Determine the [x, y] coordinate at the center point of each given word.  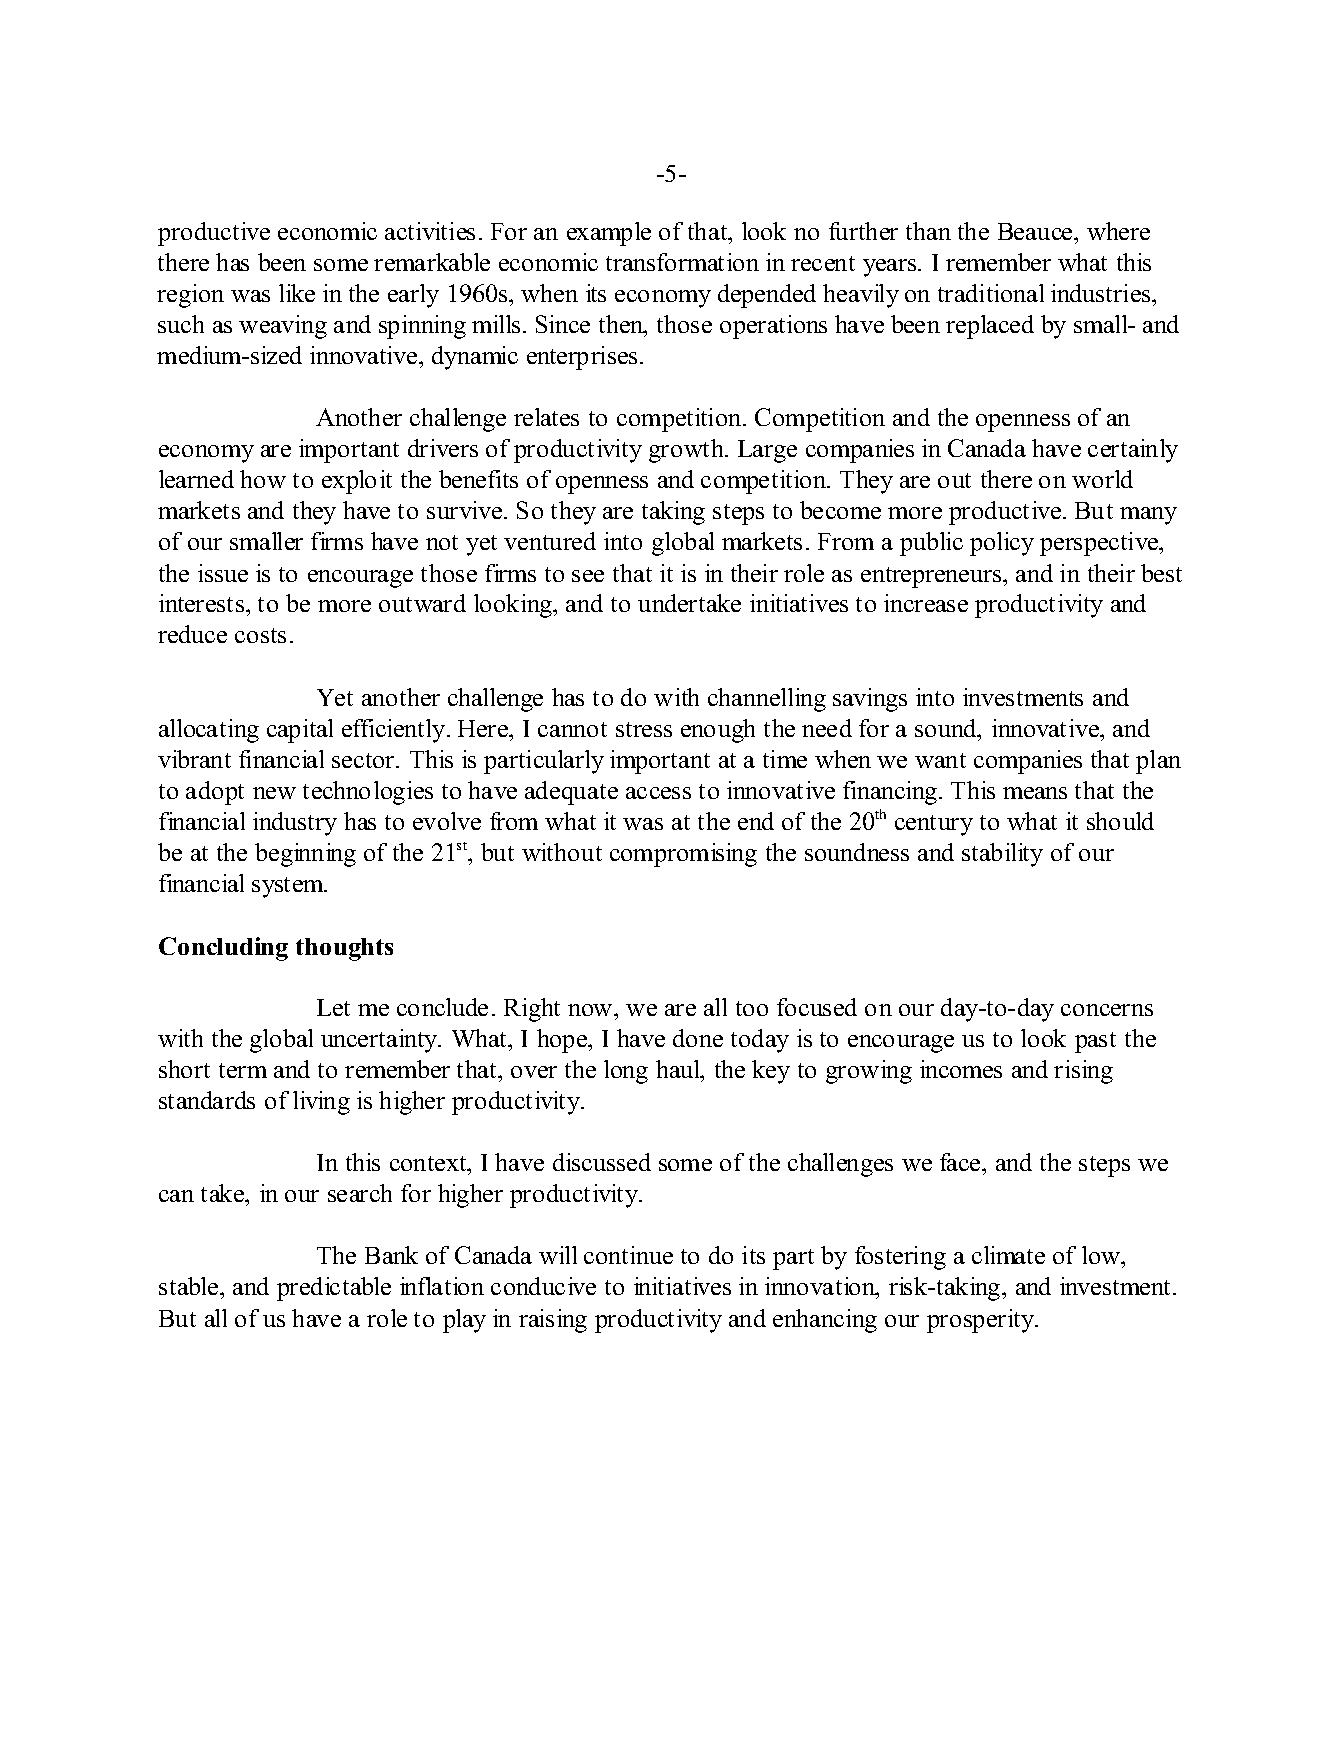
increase [926, 603]
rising [1083, 1072]
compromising [683, 855]
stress [644, 729]
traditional [991, 293]
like [297, 293]
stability [1002, 855]
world [1102, 479]
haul [679, 1071]
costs [260, 635]
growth [688, 451]
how [263, 479]
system [289, 887]
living [321, 1103]
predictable [334, 1289]
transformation [682, 262]
